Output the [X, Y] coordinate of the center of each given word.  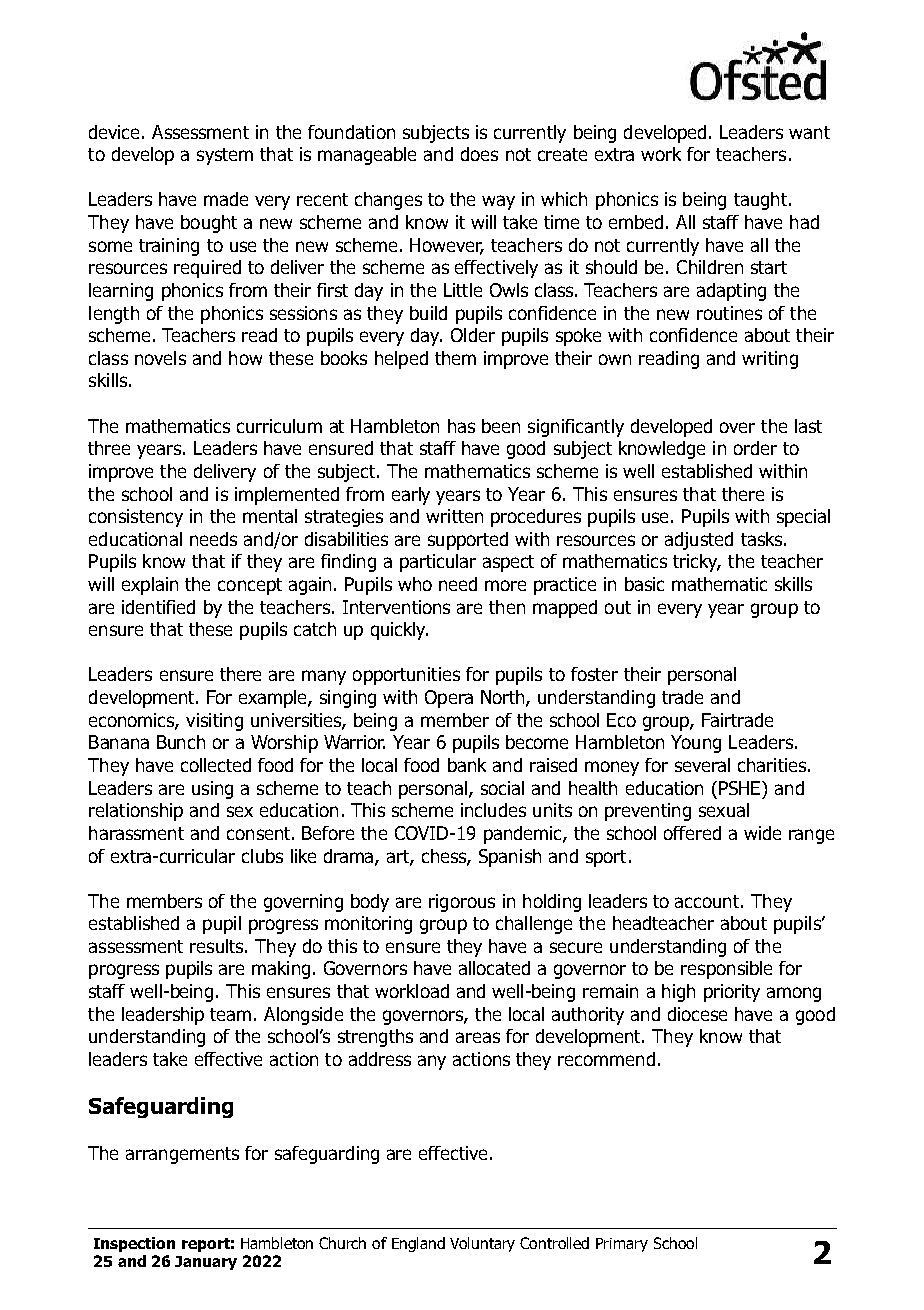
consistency [136, 518]
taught [762, 201]
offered [692, 833]
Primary [622, 1245]
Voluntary [482, 1244]
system [225, 156]
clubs [262, 856]
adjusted [699, 541]
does [479, 154]
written [454, 516]
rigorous [462, 903]
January [206, 1263]
